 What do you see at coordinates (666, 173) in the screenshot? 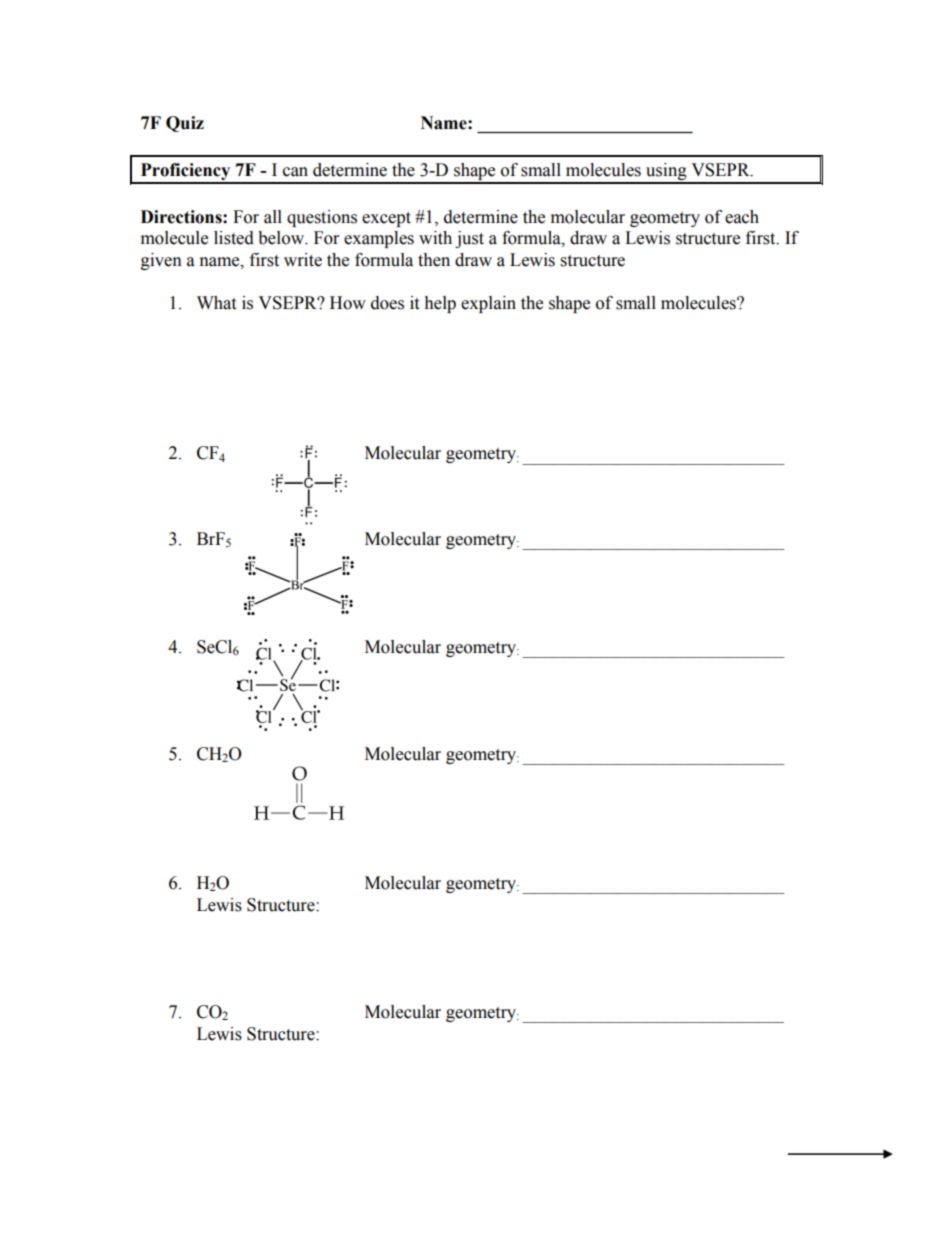
I see `using` at bounding box center [666, 173].
